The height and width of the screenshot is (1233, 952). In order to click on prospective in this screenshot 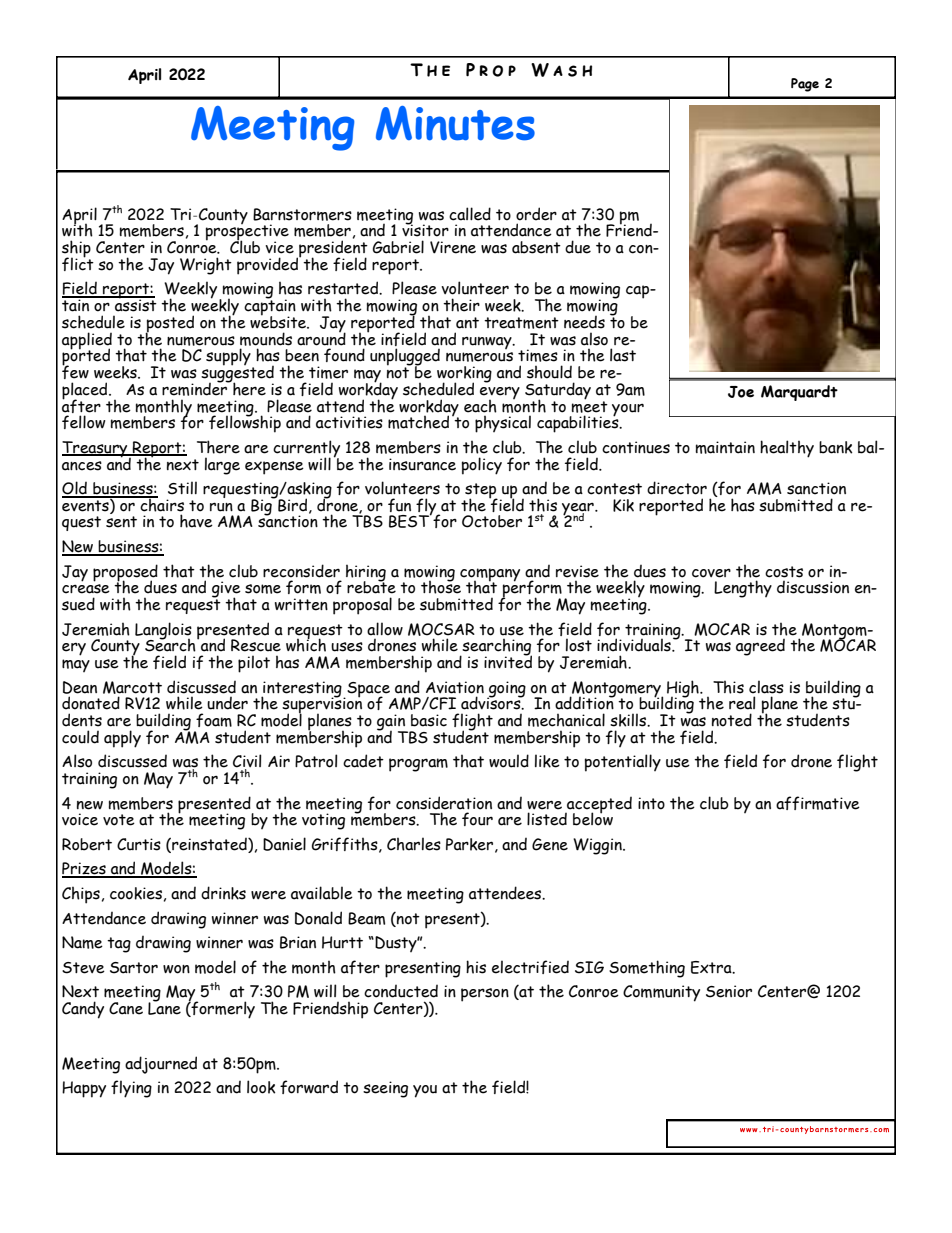, I will do `click(247, 232)`.
